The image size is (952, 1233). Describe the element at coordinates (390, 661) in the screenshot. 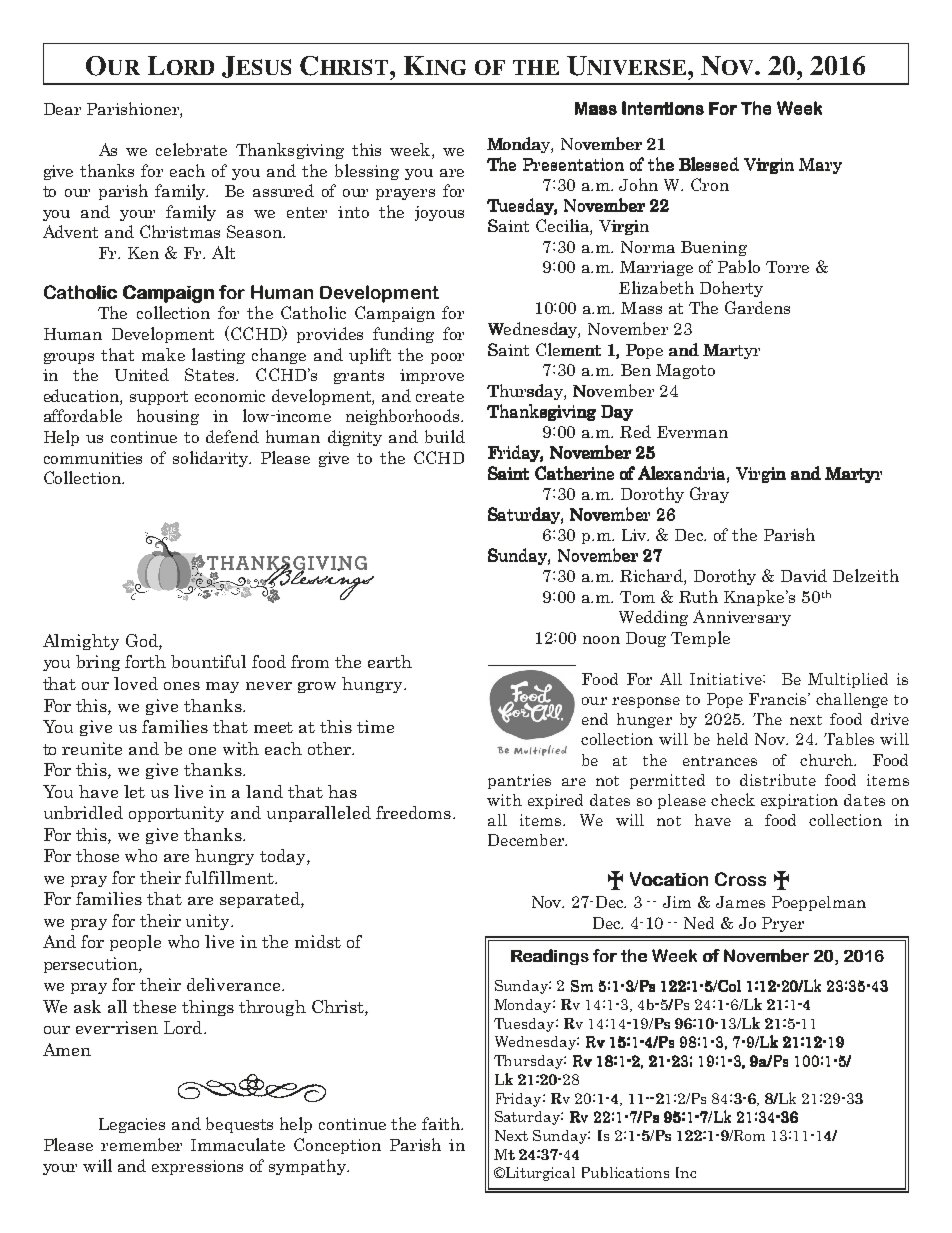

I see `earth` at that location.
